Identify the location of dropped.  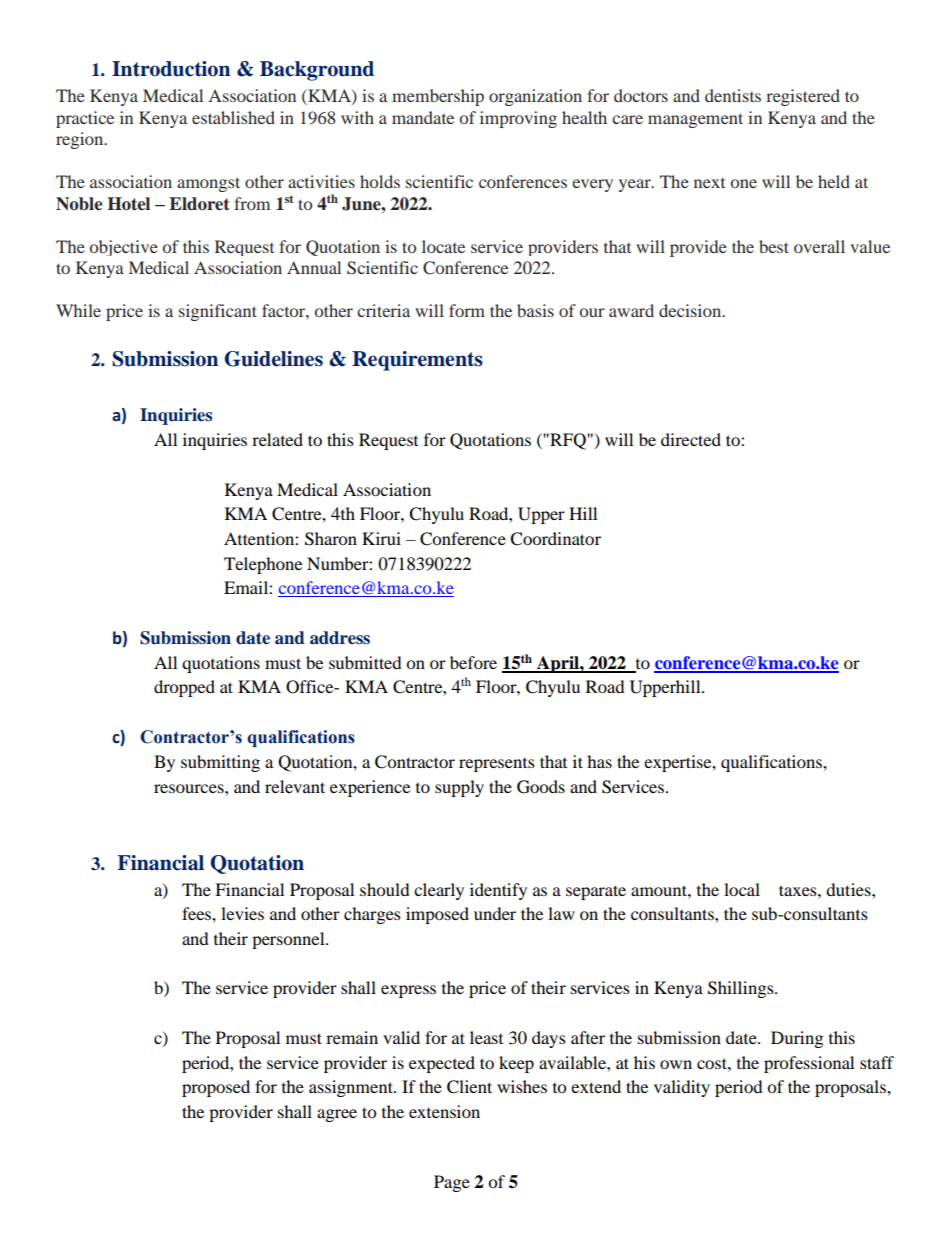
(184, 688).
